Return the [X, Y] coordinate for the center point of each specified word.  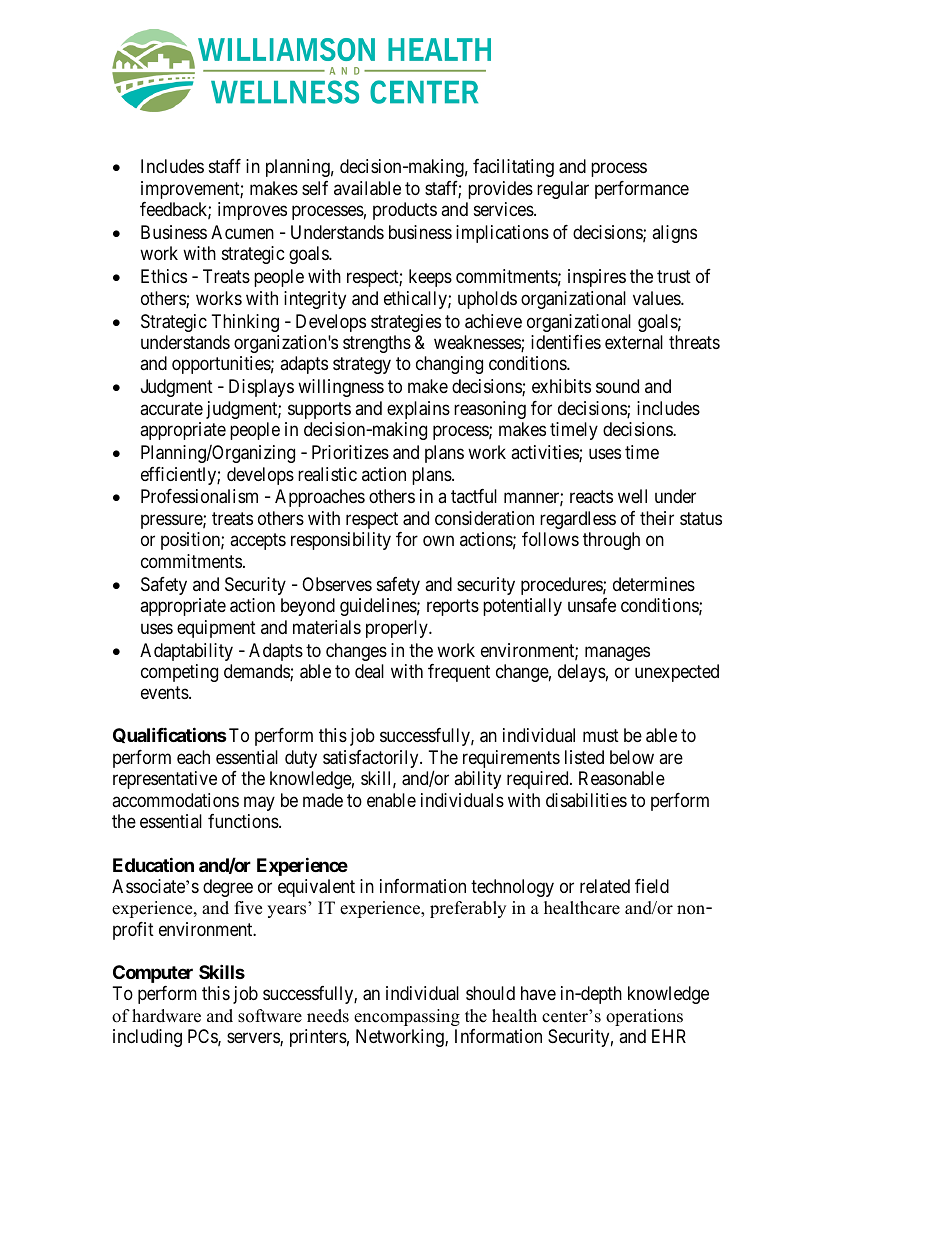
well [632, 496]
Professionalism [199, 496]
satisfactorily [372, 759]
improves [252, 211]
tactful [474, 496]
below [632, 757]
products [405, 211]
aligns [674, 234]
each [193, 757]
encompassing [407, 1017]
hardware [166, 1016]
